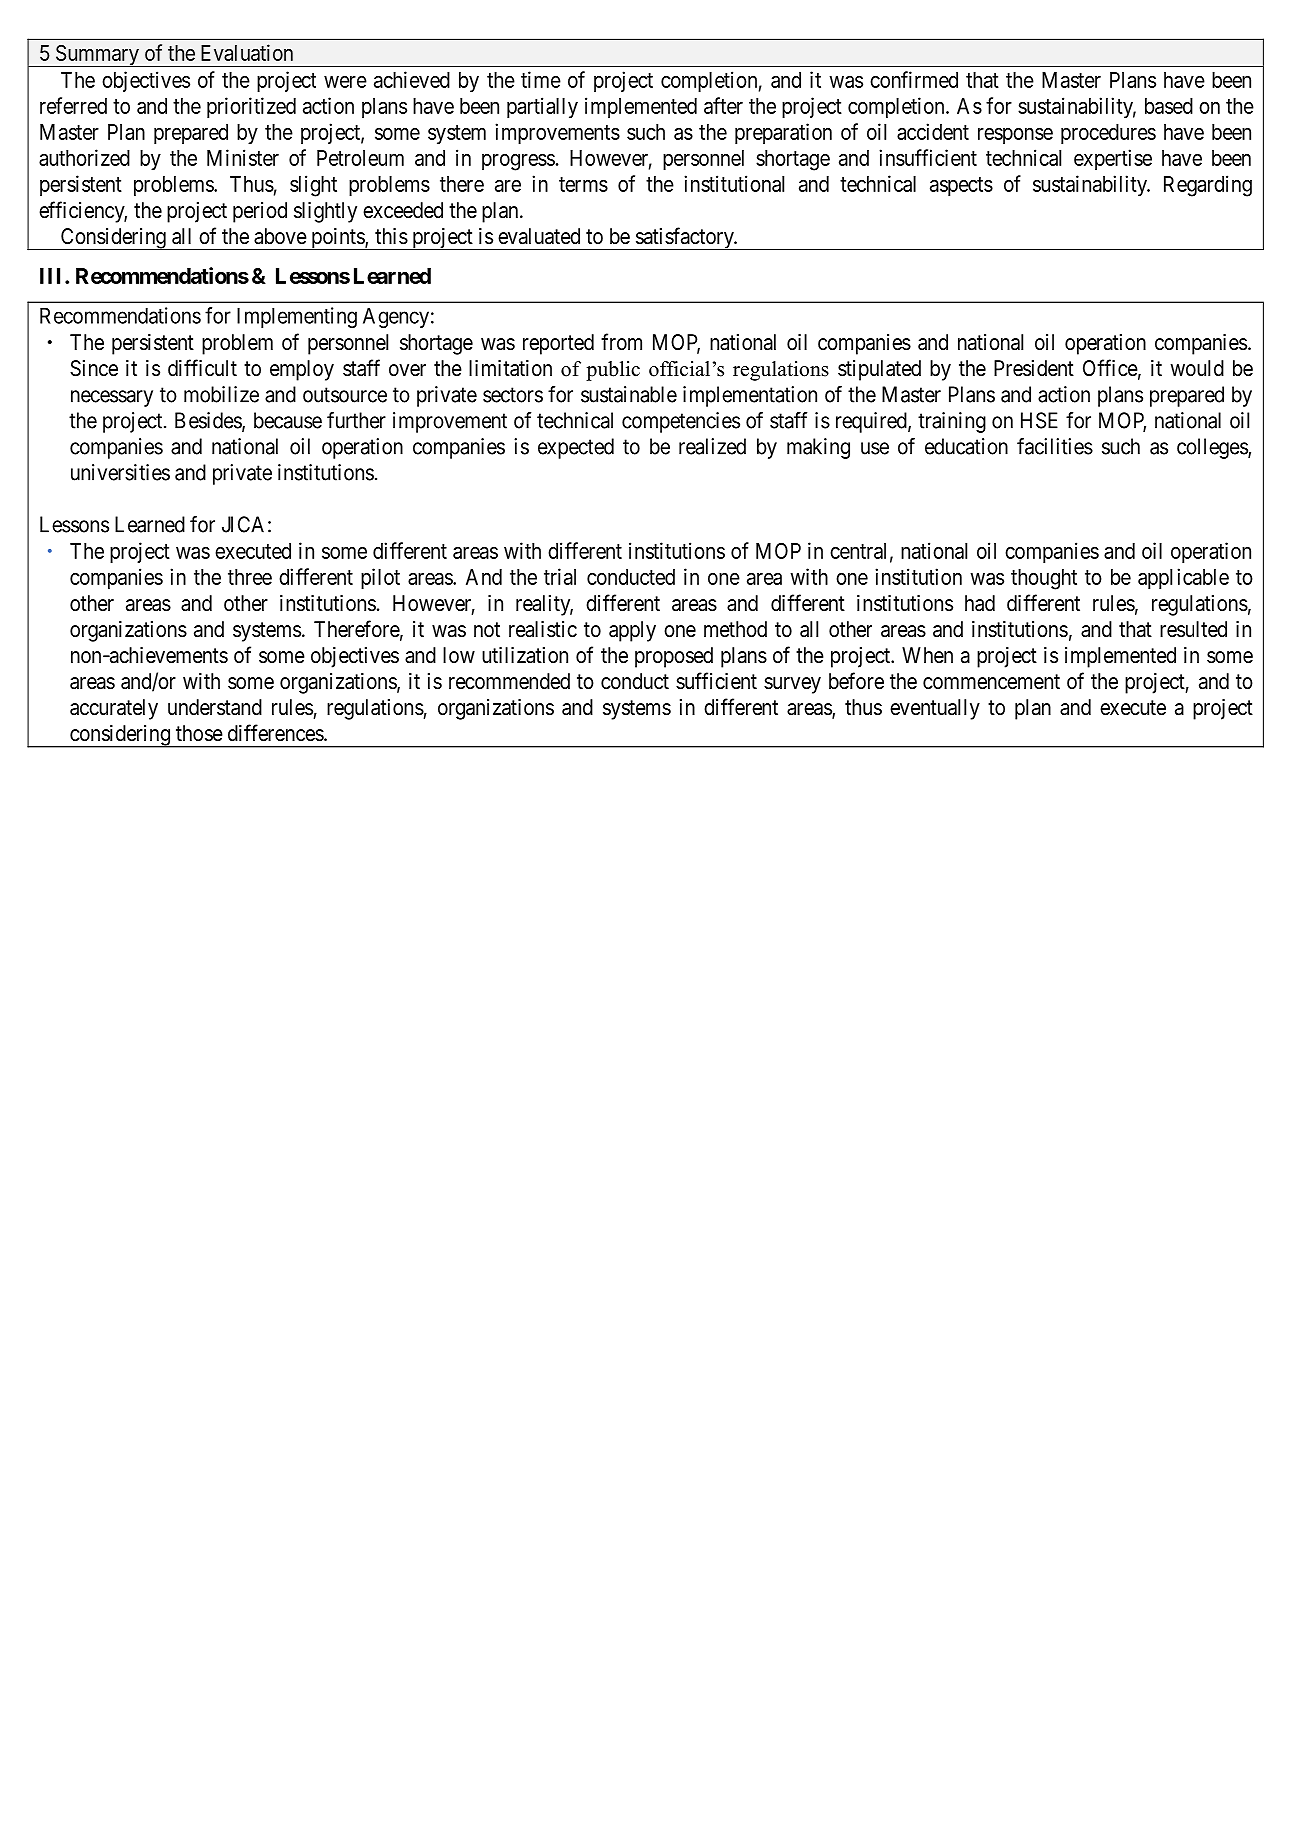 This document has width=1291, height=1826. I want to click on expected, so click(576, 448).
